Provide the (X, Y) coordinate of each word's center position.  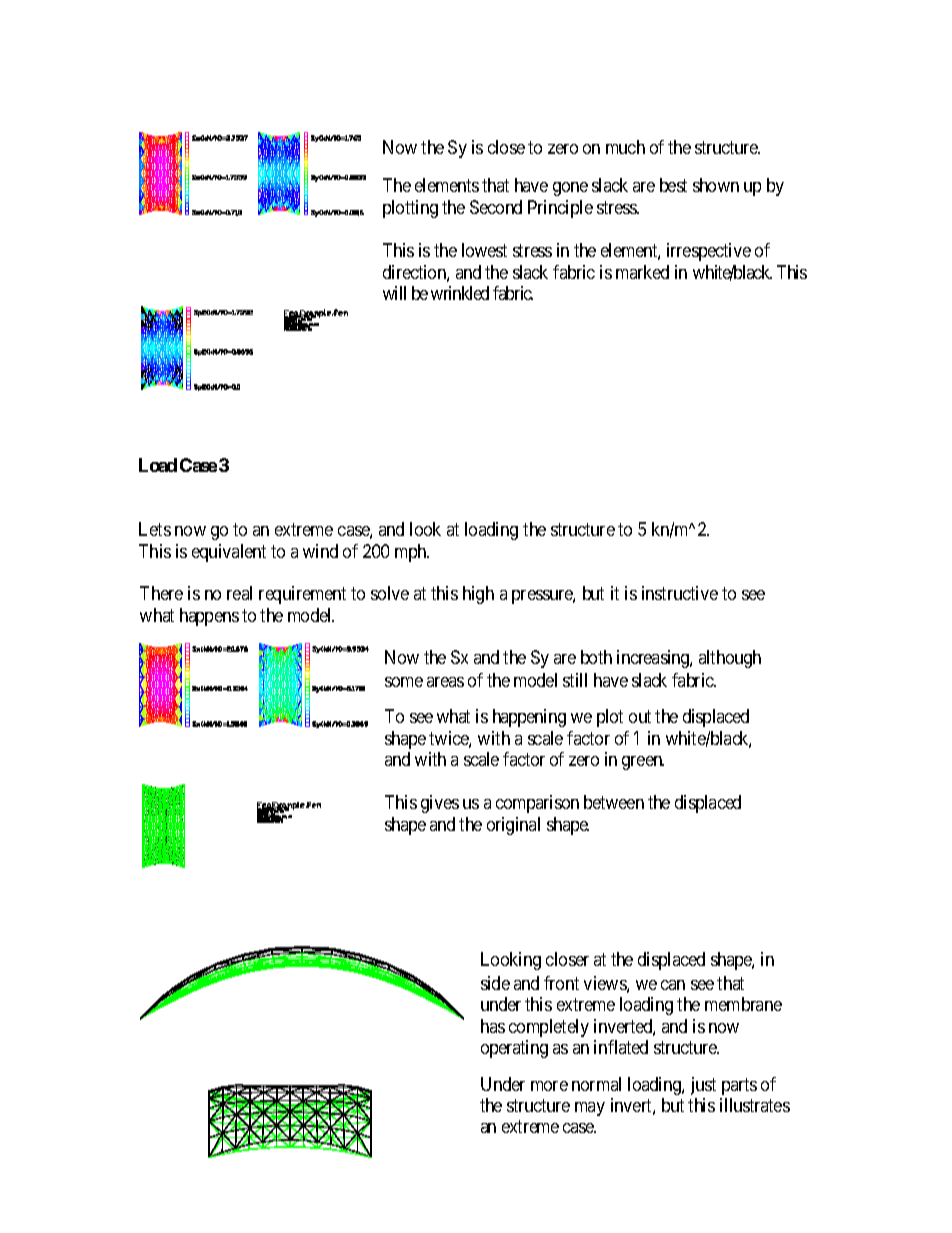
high (478, 595)
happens (209, 617)
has (493, 1026)
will (394, 293)
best (673, 185)
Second (496, 207)
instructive (680, 593)
